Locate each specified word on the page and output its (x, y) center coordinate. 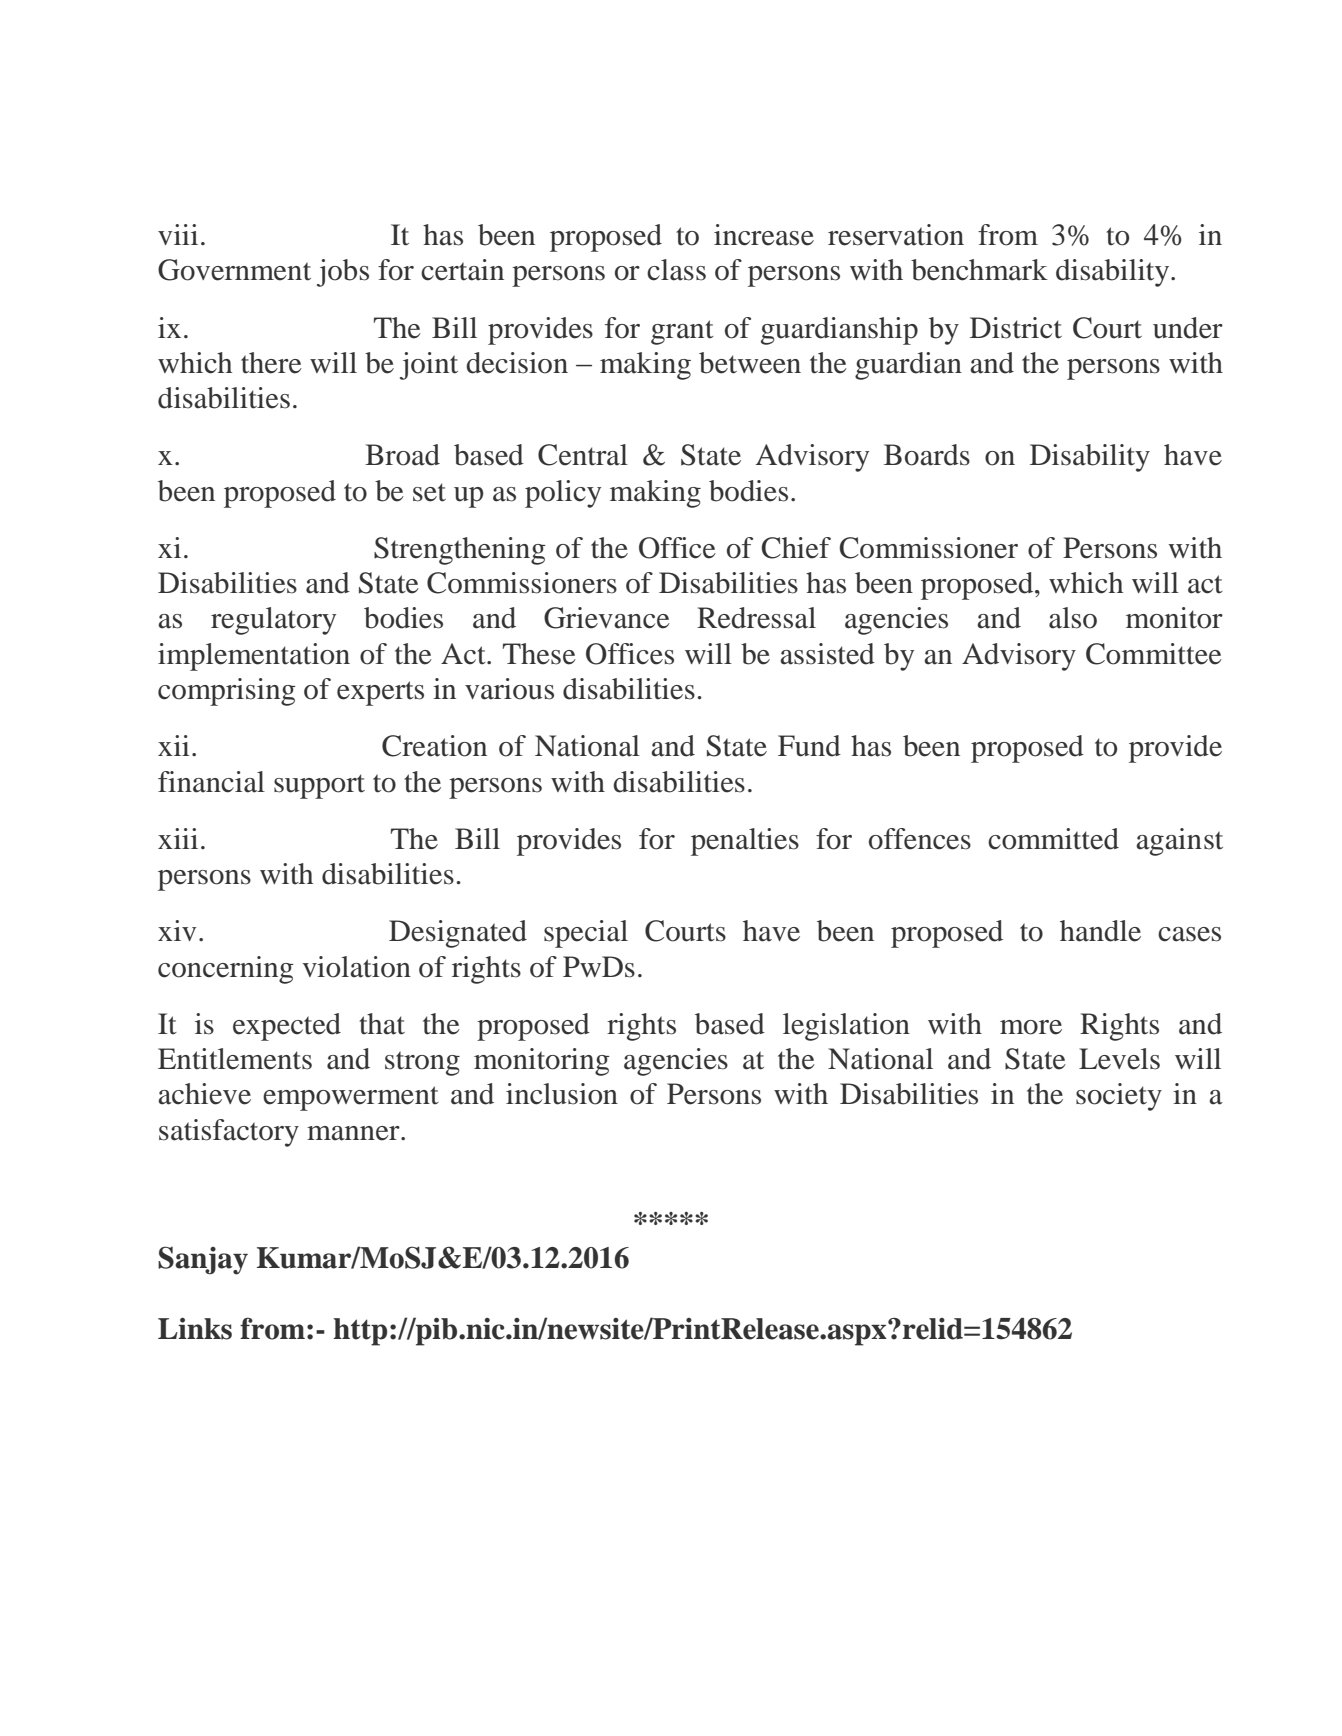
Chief (796, 548)
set (429, 492)
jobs (343, 273)
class (676, 270)
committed (1053, 839)
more (1031, 1027)
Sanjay (203, 1260)
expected (287, 1027)
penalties (745, 842)
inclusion (562, 1094)
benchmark (979, 270)
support (319, 786)
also (1073, 618)
